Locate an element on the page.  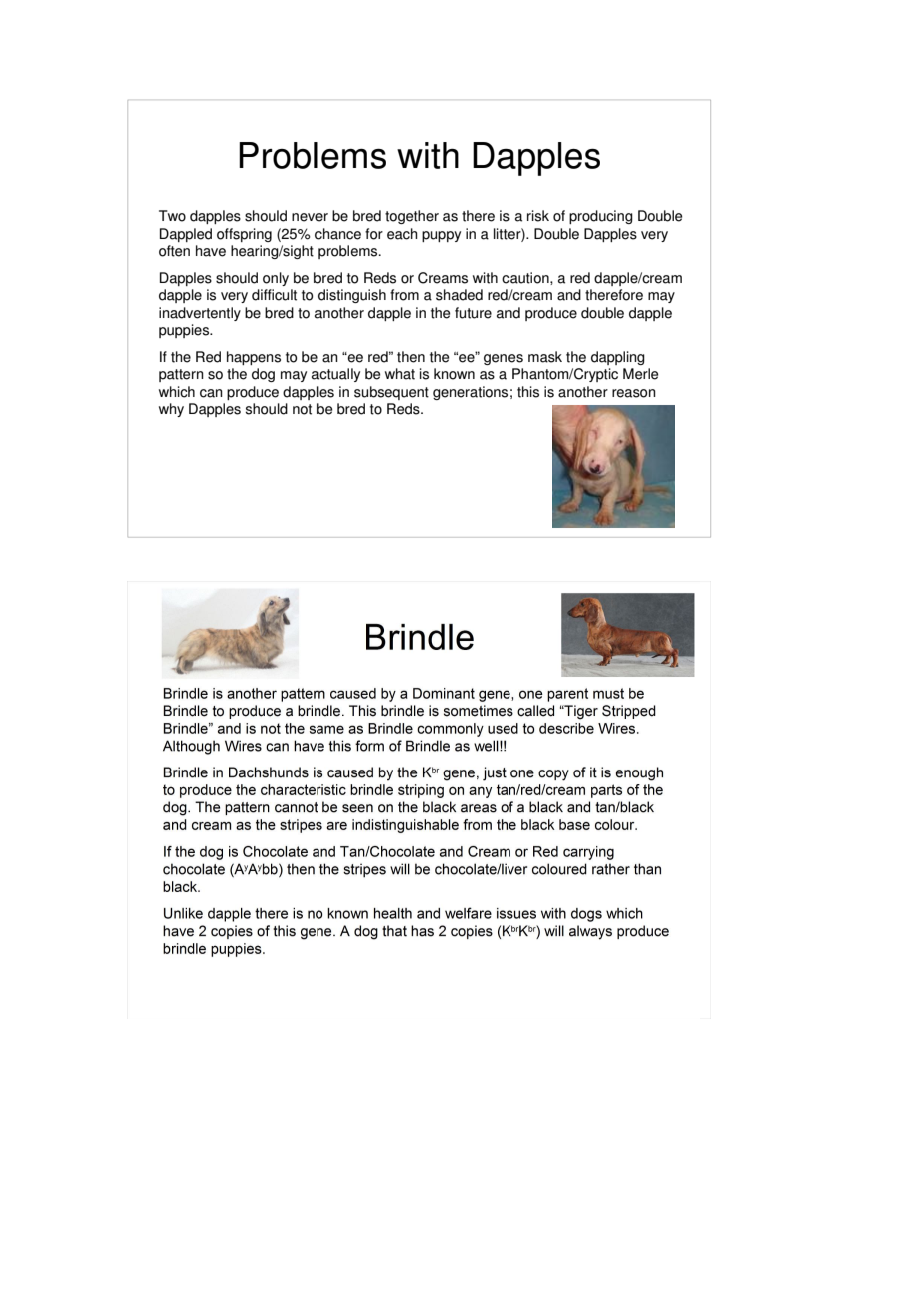
can is located at coordinates (211, 393).
